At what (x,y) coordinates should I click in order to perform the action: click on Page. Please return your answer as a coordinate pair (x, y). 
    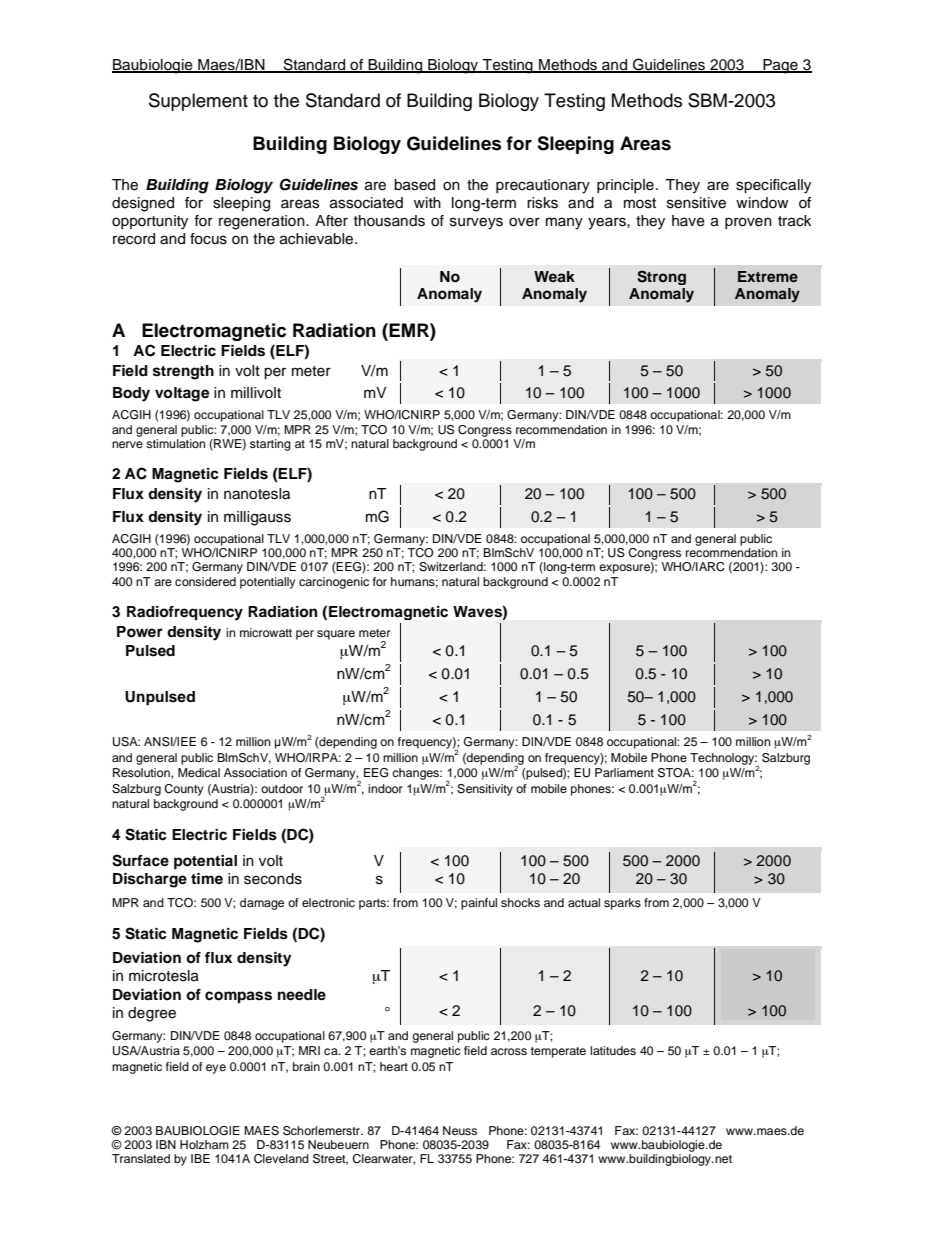
    Looking at the image, I should click on (780, 66).
